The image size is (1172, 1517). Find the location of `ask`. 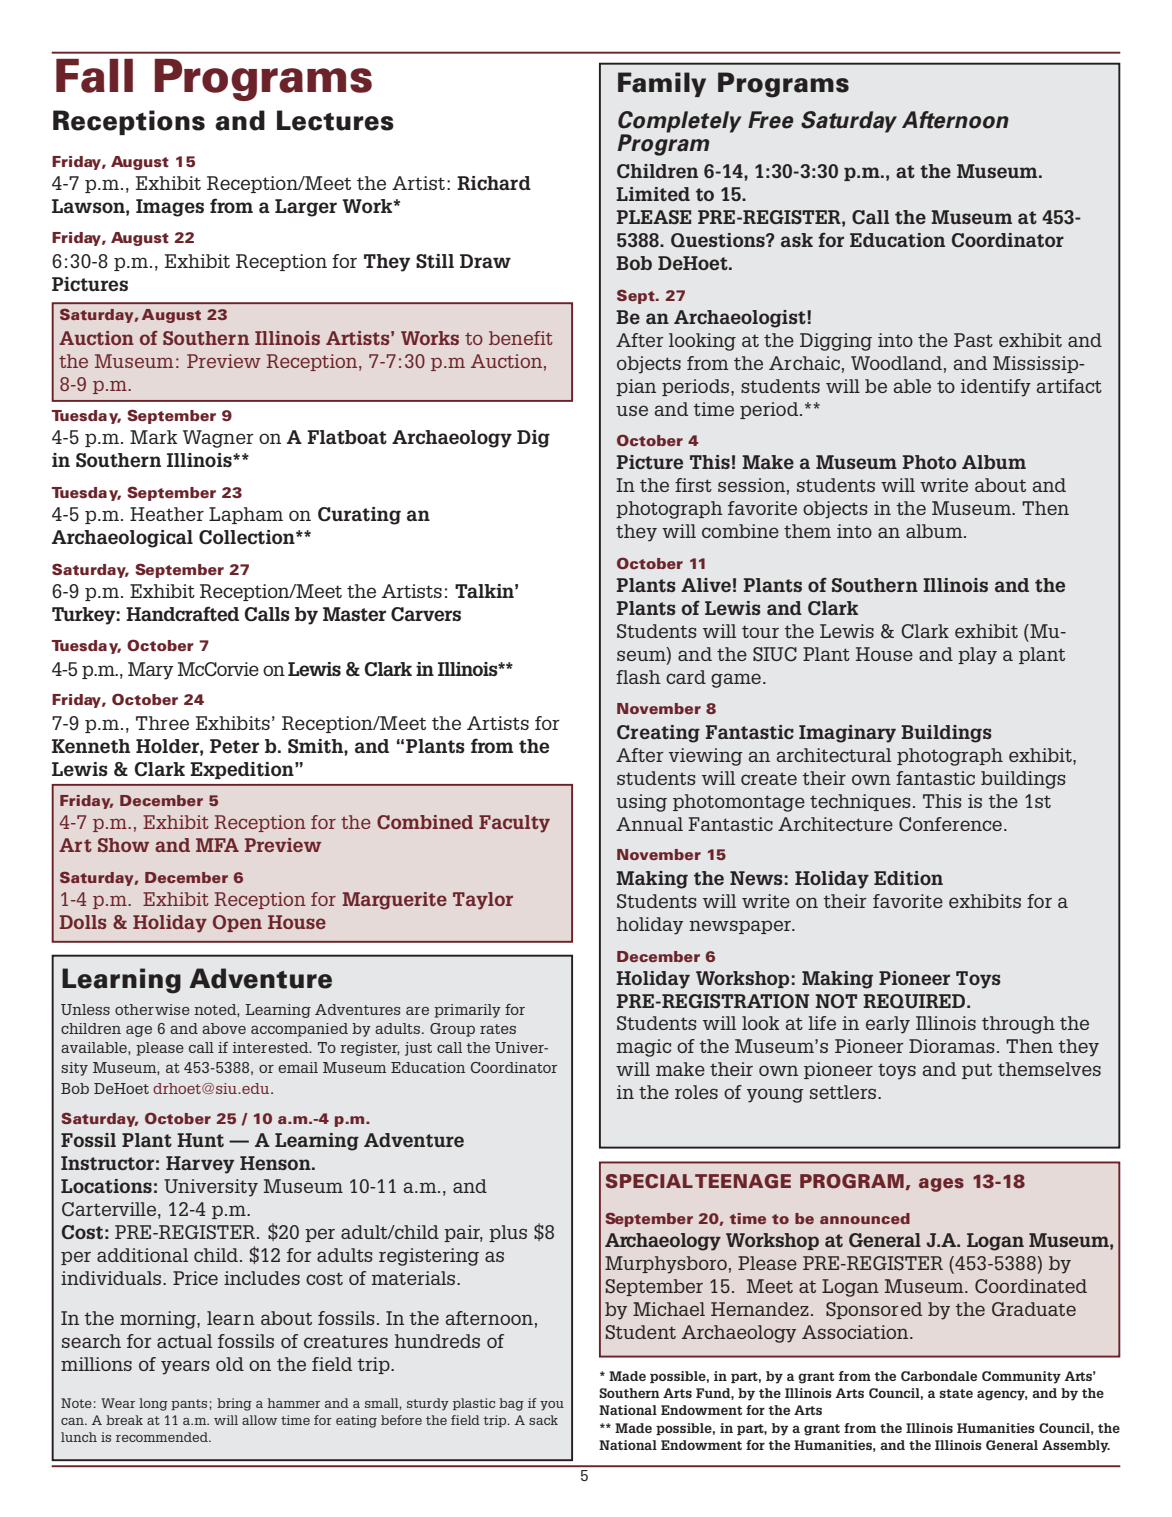

ask is located at coordinates (797, 240).
